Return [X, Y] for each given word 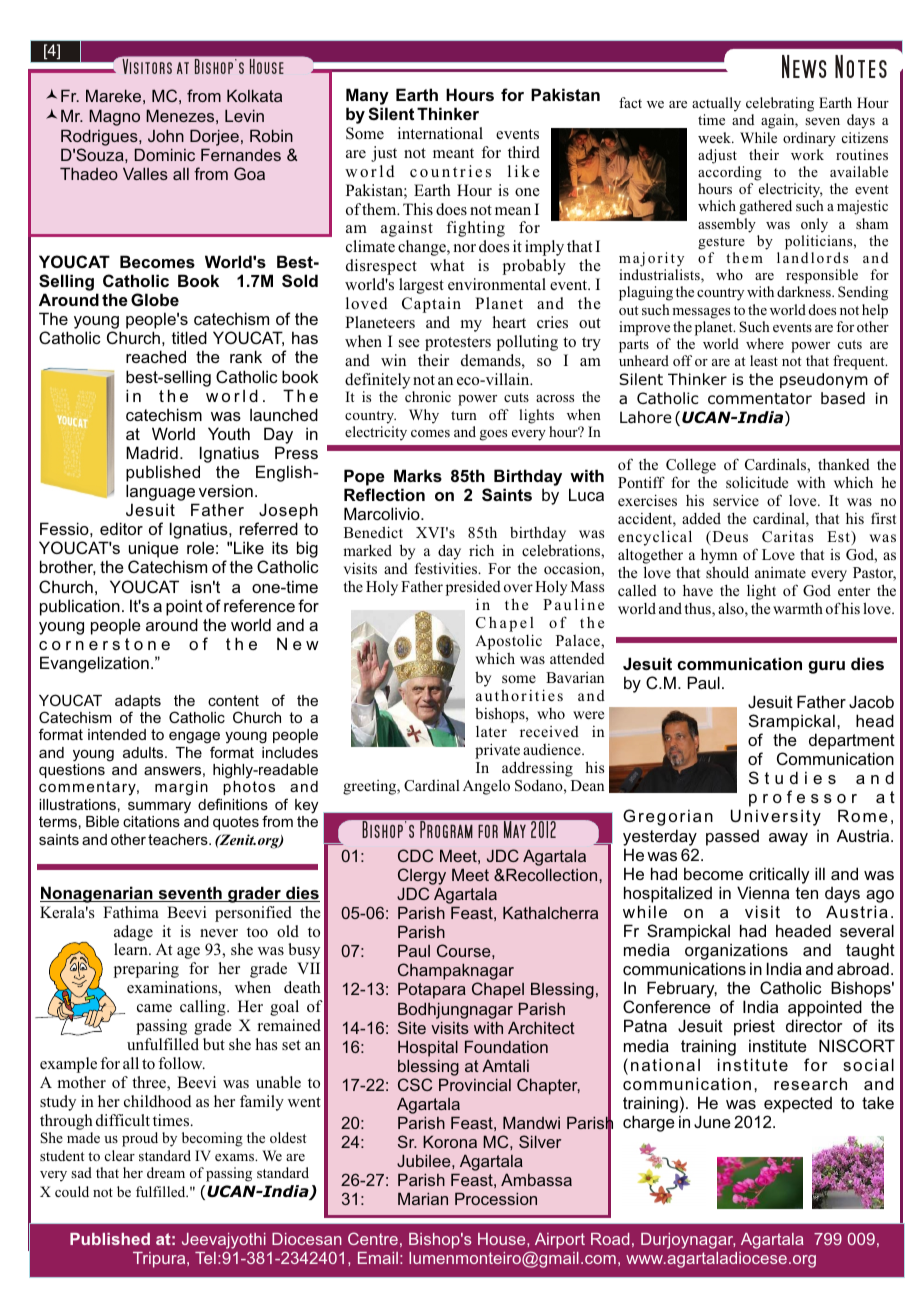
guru [826, 667]
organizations [736, 953]
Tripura [160, 1260]
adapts [138, 703]
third [524, 152]
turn [464, 415]
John [166, 135]
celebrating [780, 106]
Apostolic [508, 643]
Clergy [422, 876]
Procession [496, 1198]
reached [156, 356]
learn [132, 949]
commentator [760, 399]
